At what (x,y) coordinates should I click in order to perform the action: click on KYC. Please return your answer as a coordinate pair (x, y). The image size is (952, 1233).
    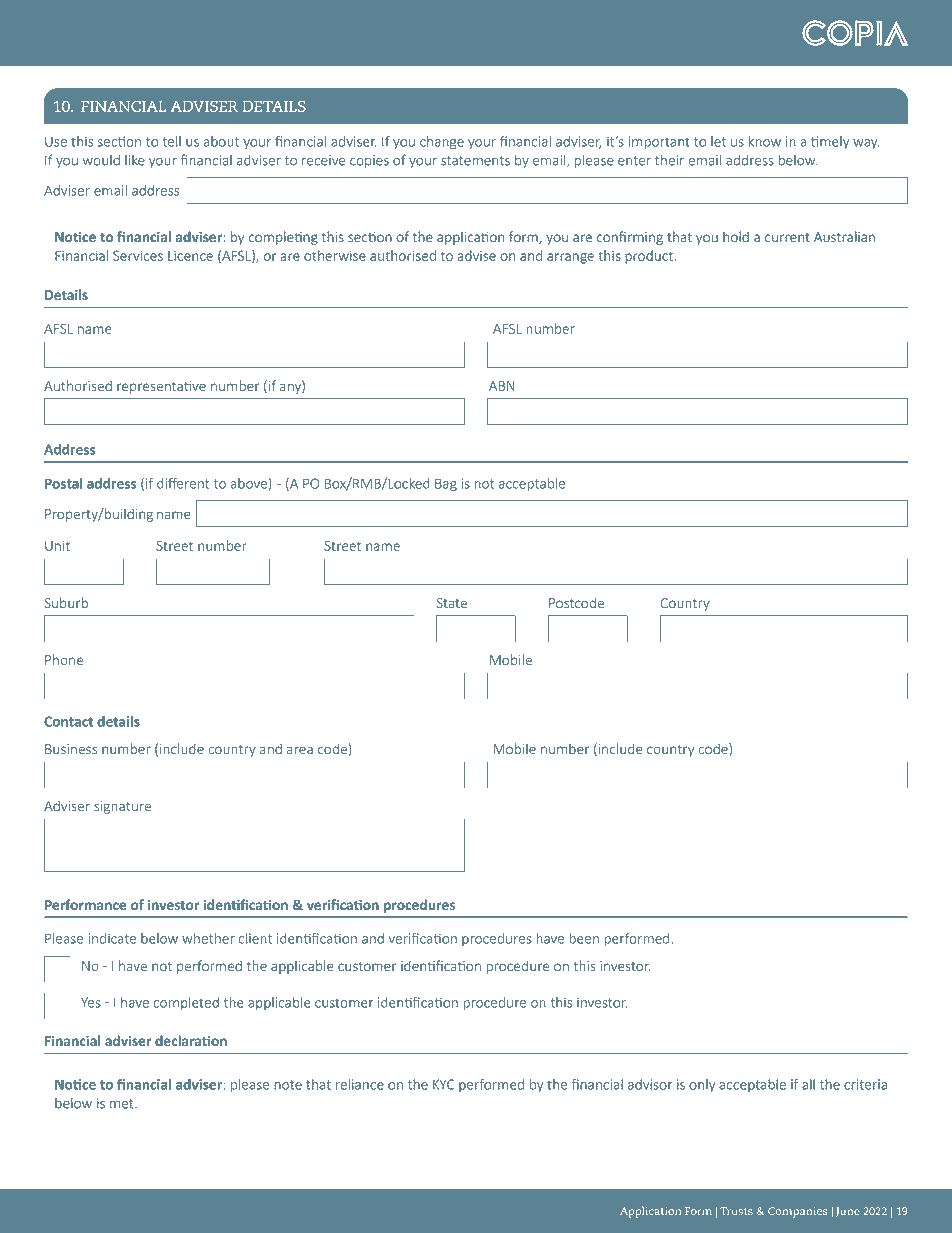
    Looking at the image, I should click on (443, 1084).
